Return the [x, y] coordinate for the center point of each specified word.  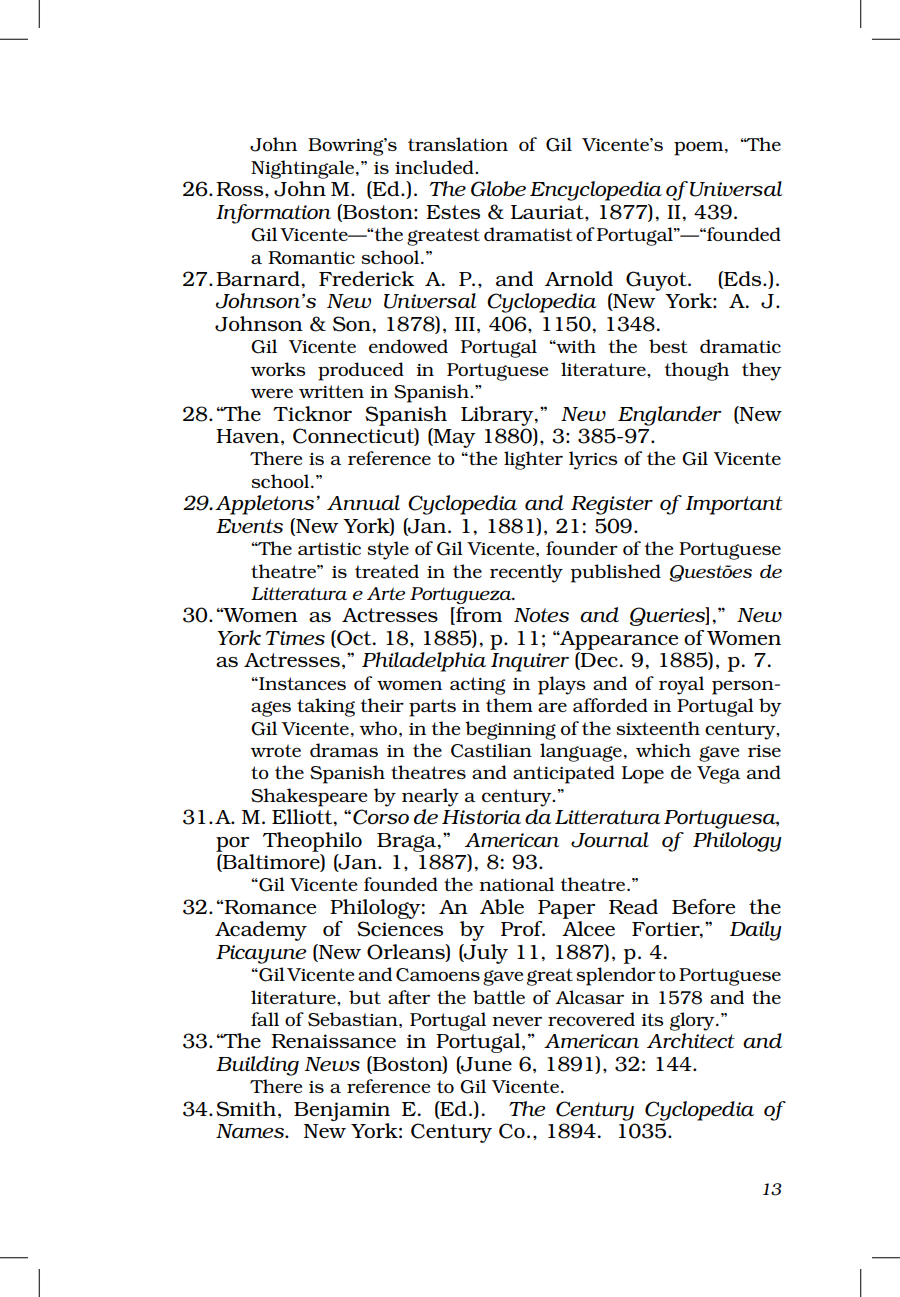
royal [681, 685]
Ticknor [312, 413]
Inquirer [530, 662]
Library [498, 416]
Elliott [303, 817]
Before [703, 906]
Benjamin [342, 1111]
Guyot [657, 281]
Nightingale [302, 169]
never [517, 1021]
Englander [670, 416]
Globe [498, 189]
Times [295, 638]
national [516, 884]
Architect [691, 1040]
